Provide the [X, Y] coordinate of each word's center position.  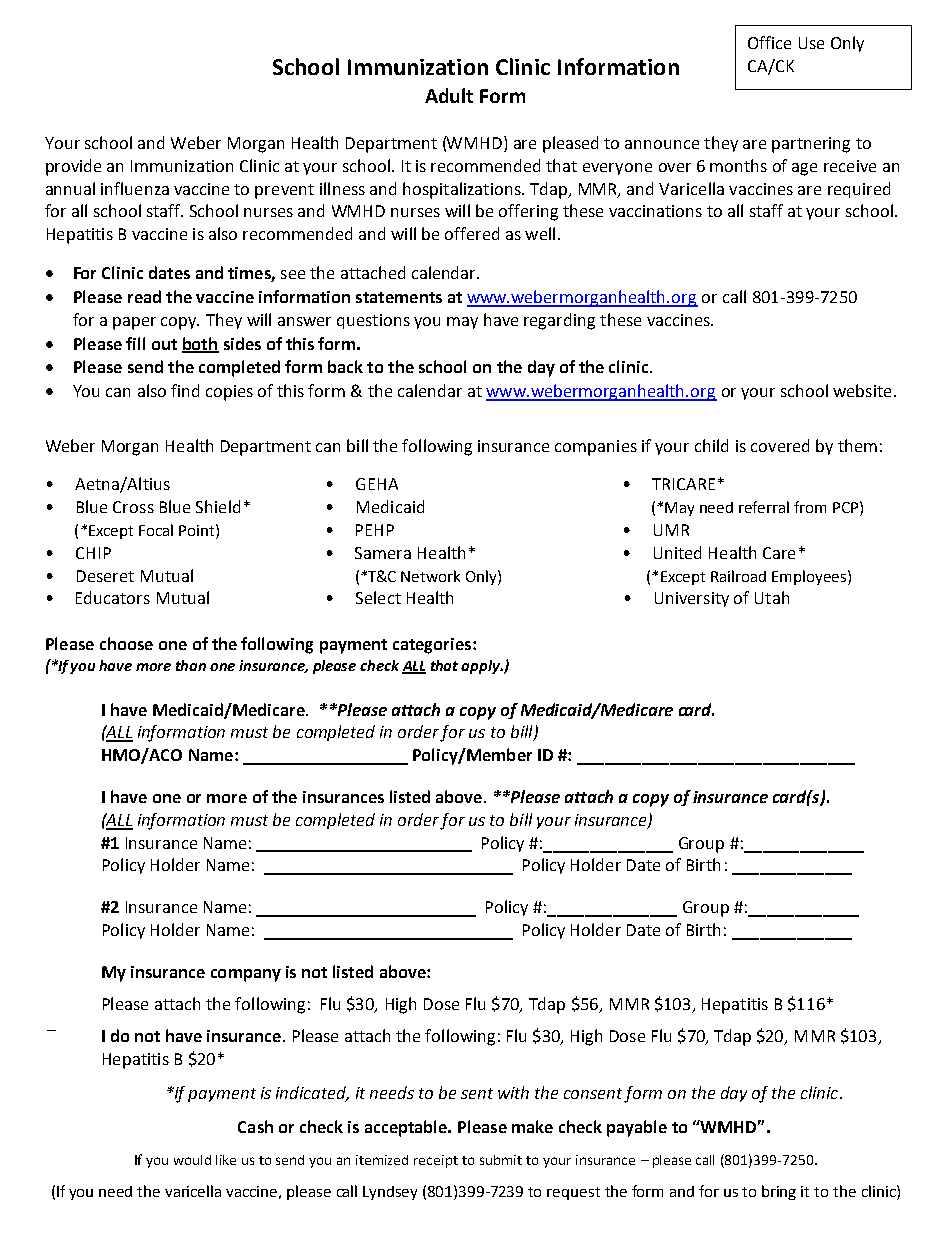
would [192, 1160]
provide [73, 167]
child [711, 445]
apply [482, 667]
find [185, 390]
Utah [772, 597]
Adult [449, 95]
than [191, 665]
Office [769, 42]
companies [596, 448]
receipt [436, 1161]
